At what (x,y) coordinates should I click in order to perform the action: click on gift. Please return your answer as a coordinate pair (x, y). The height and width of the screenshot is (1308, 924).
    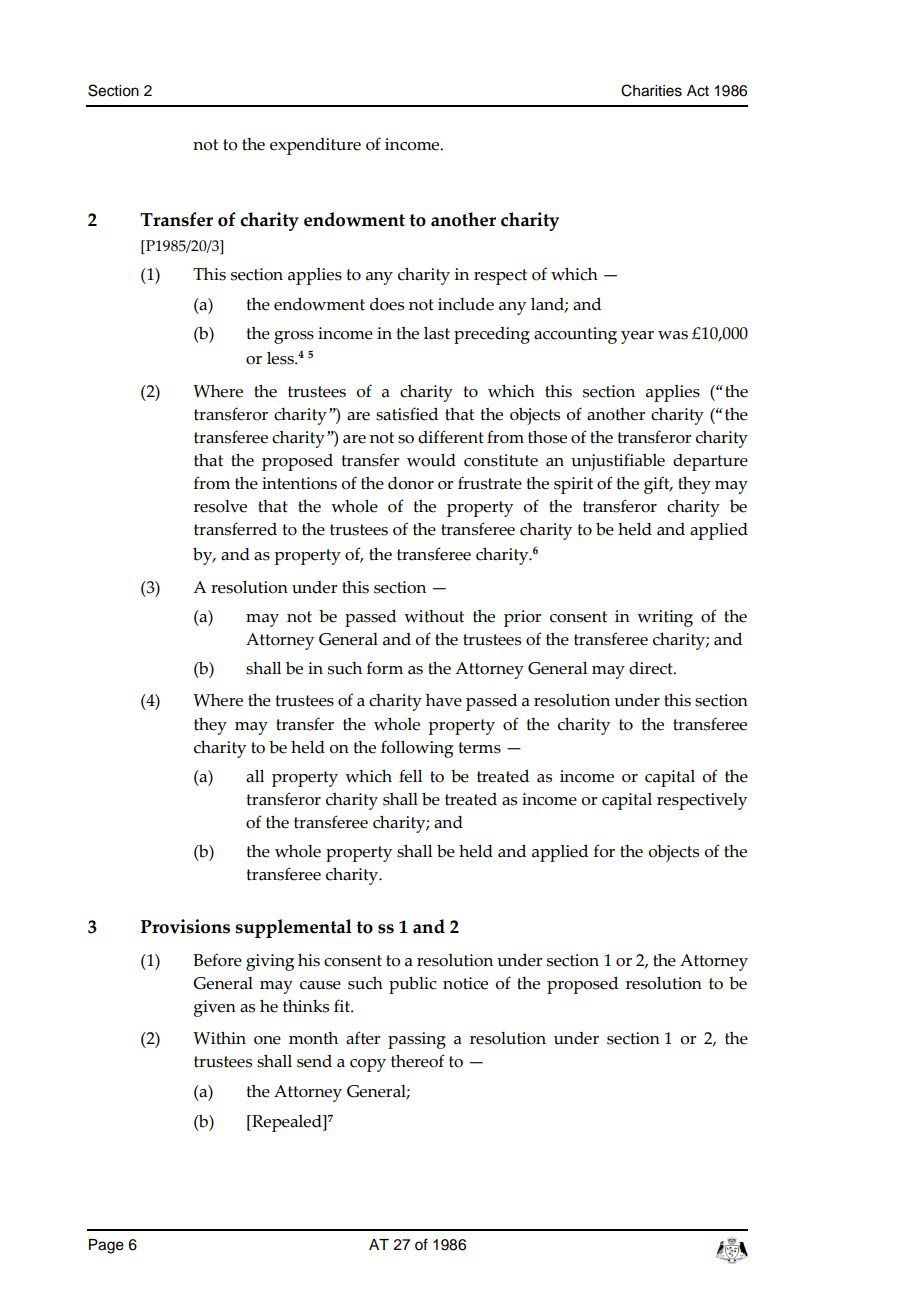
    Looking at the image, I should click on (658, 485).
